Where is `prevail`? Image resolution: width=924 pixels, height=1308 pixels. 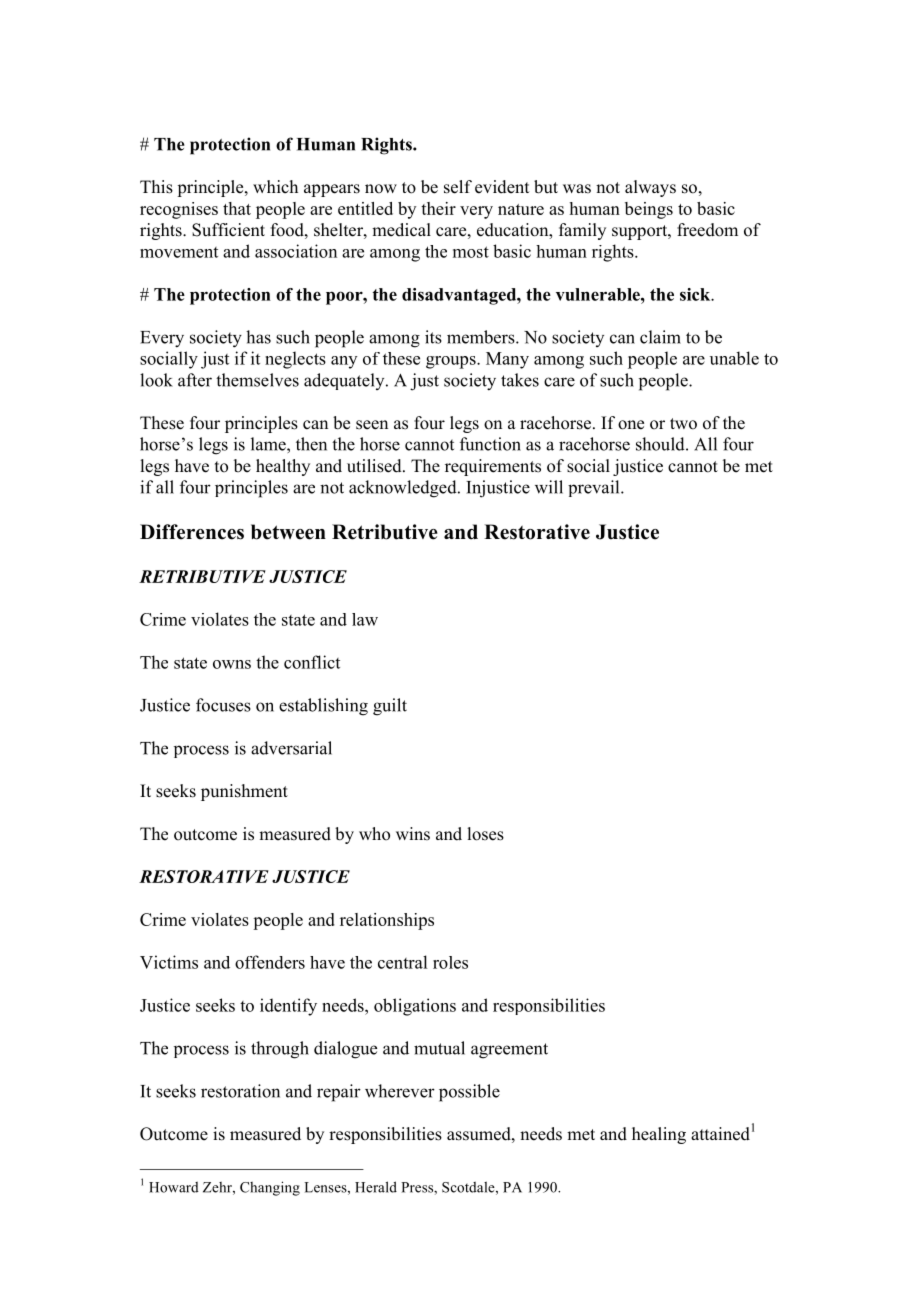
prevail is located at coordinates (595, 488).
